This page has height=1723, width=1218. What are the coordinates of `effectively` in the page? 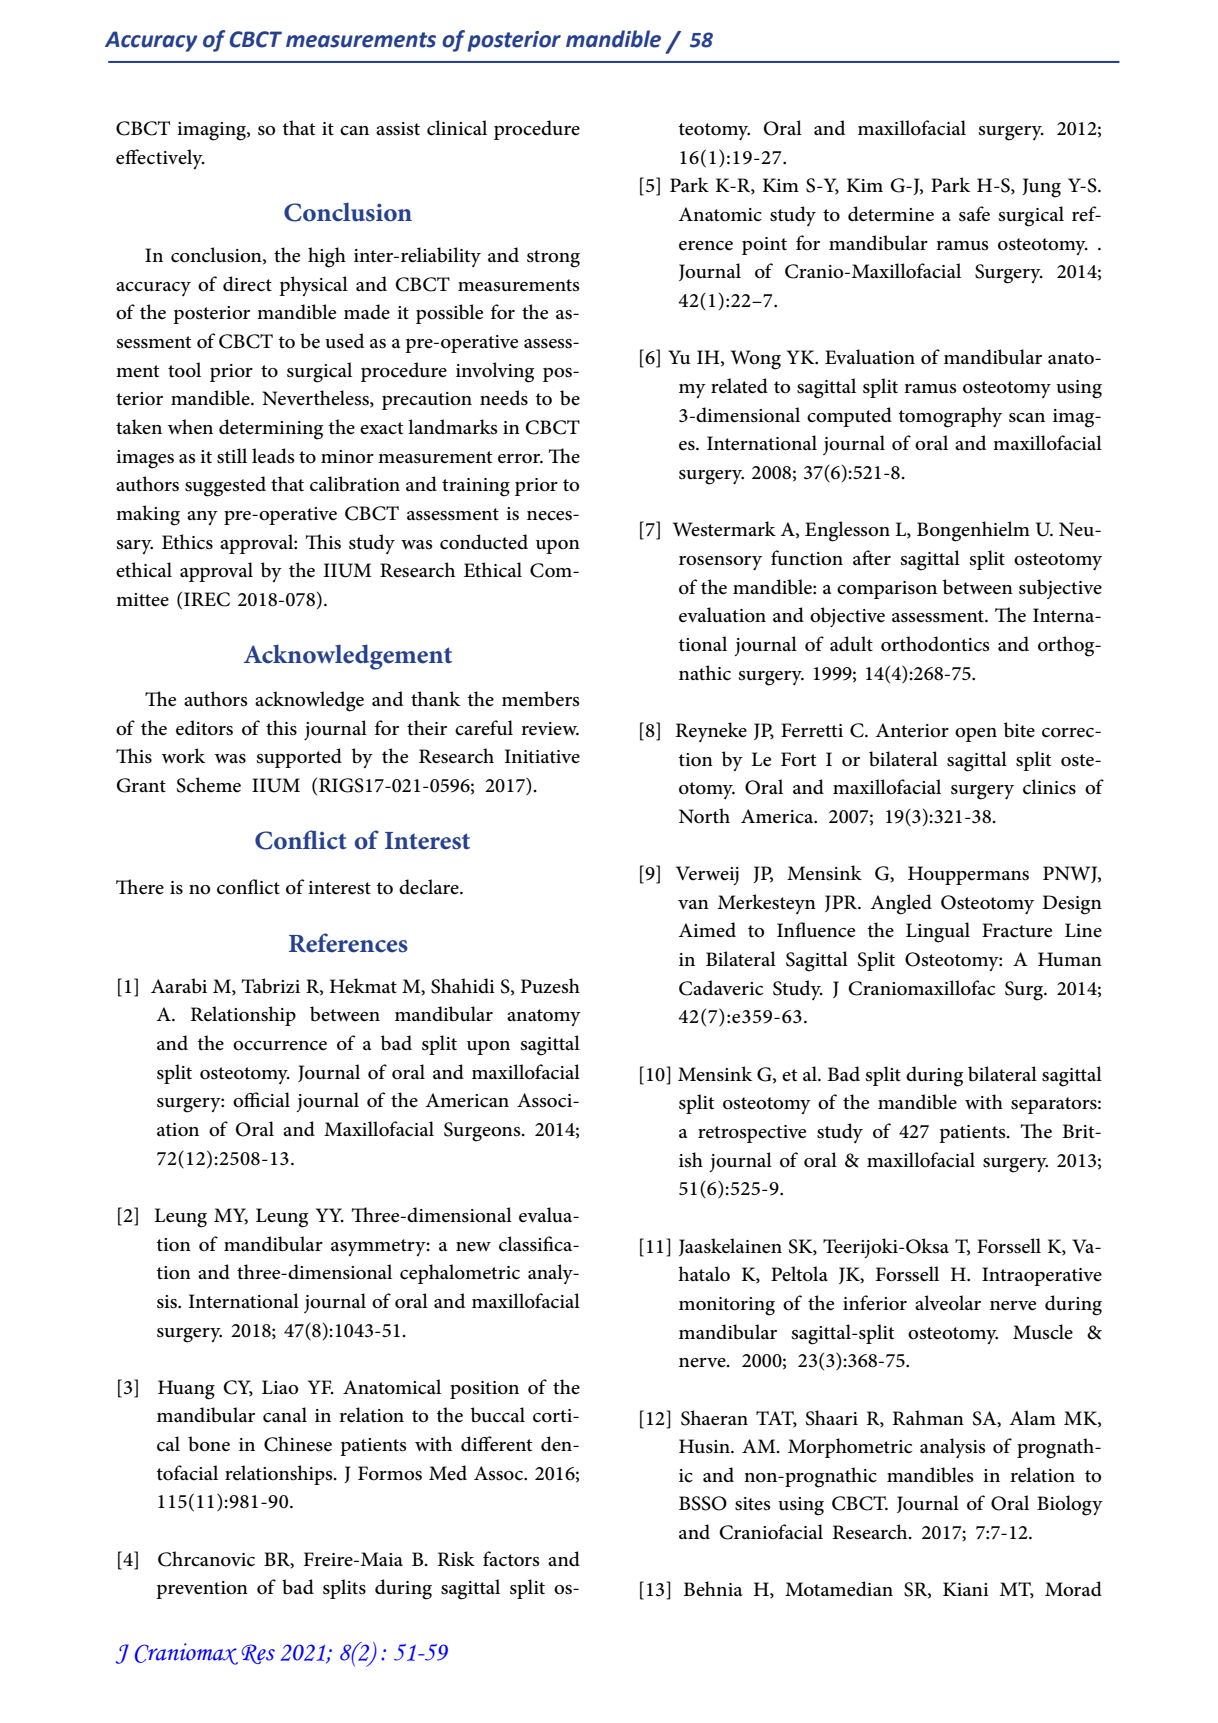 It's located at (160, 159).
